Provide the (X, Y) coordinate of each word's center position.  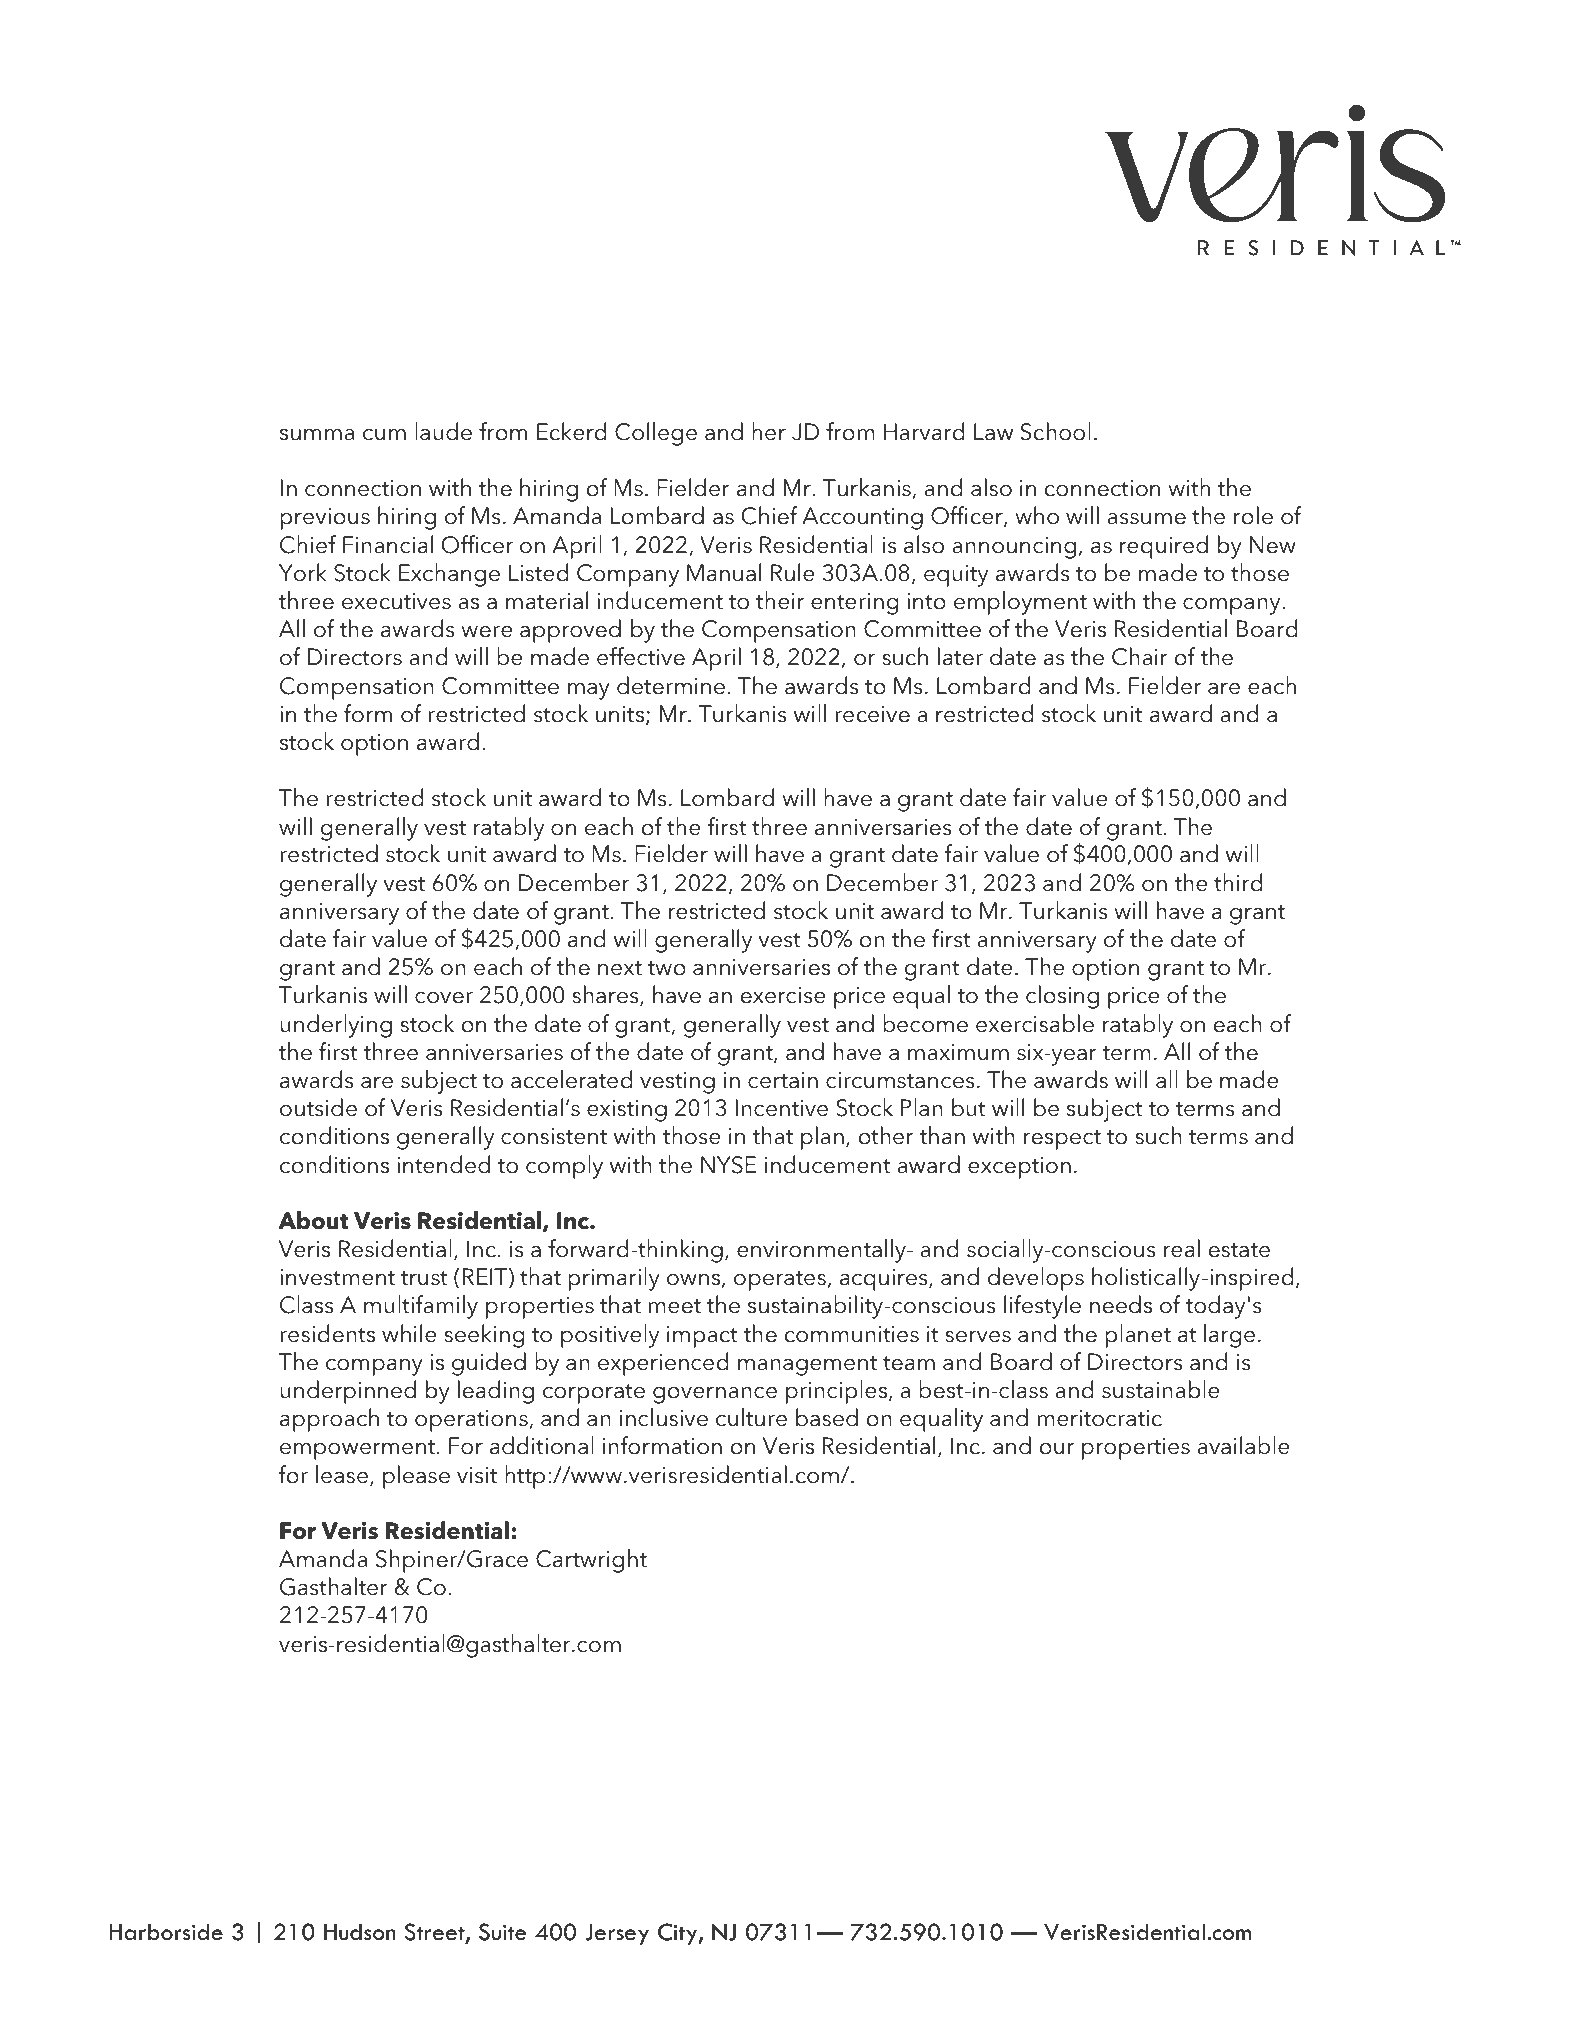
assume (1147, 519)
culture (751, 1417)
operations (472, 1421)
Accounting (862, 518)
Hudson (360, 1932)
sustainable (1161, 1389)
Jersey (617, 1934)
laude (443, 431)
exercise (783, 995)
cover (444, 998)
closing (1062, 997)
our (1057, 1449)
